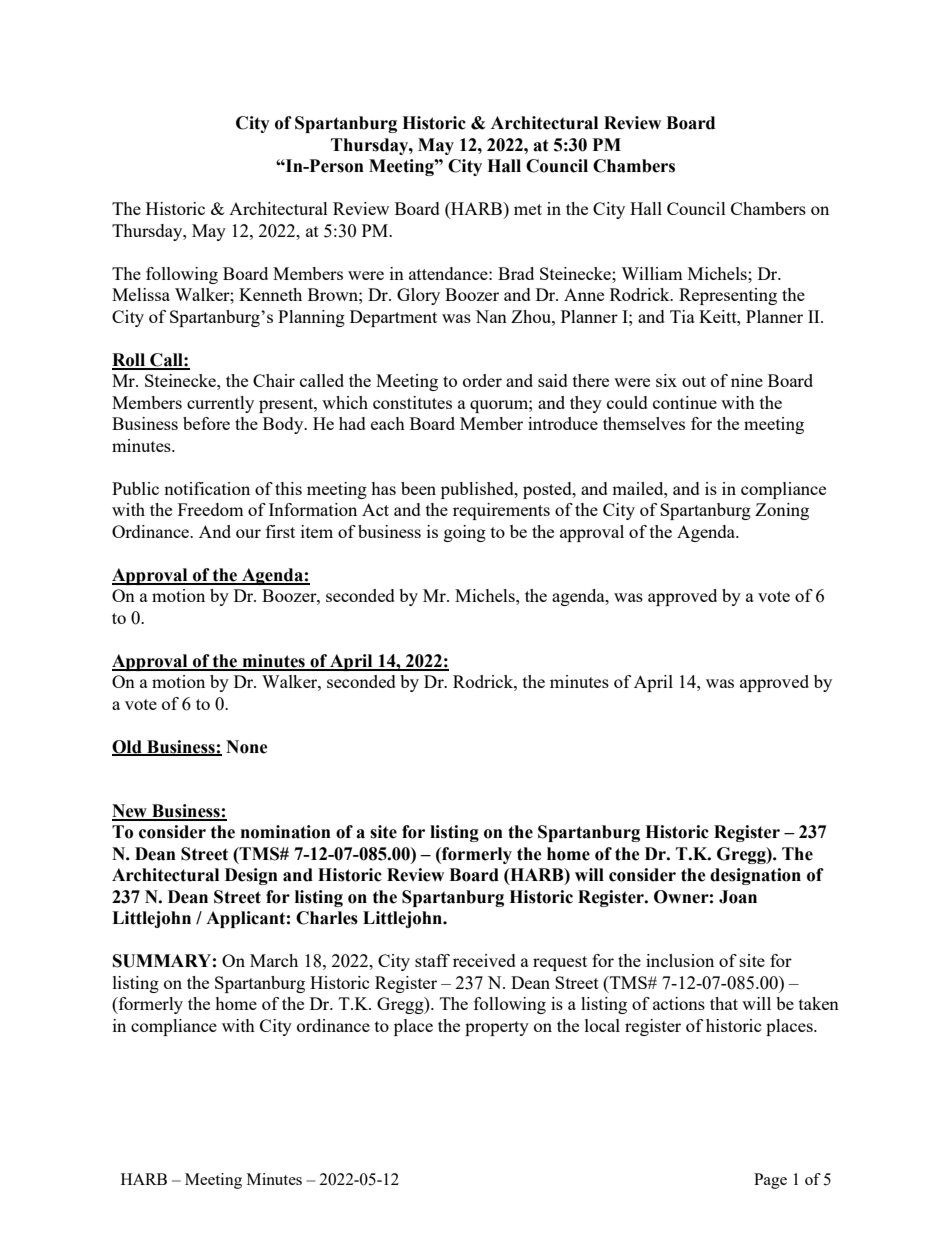  I want to click on Joan, so click(738, 897).
